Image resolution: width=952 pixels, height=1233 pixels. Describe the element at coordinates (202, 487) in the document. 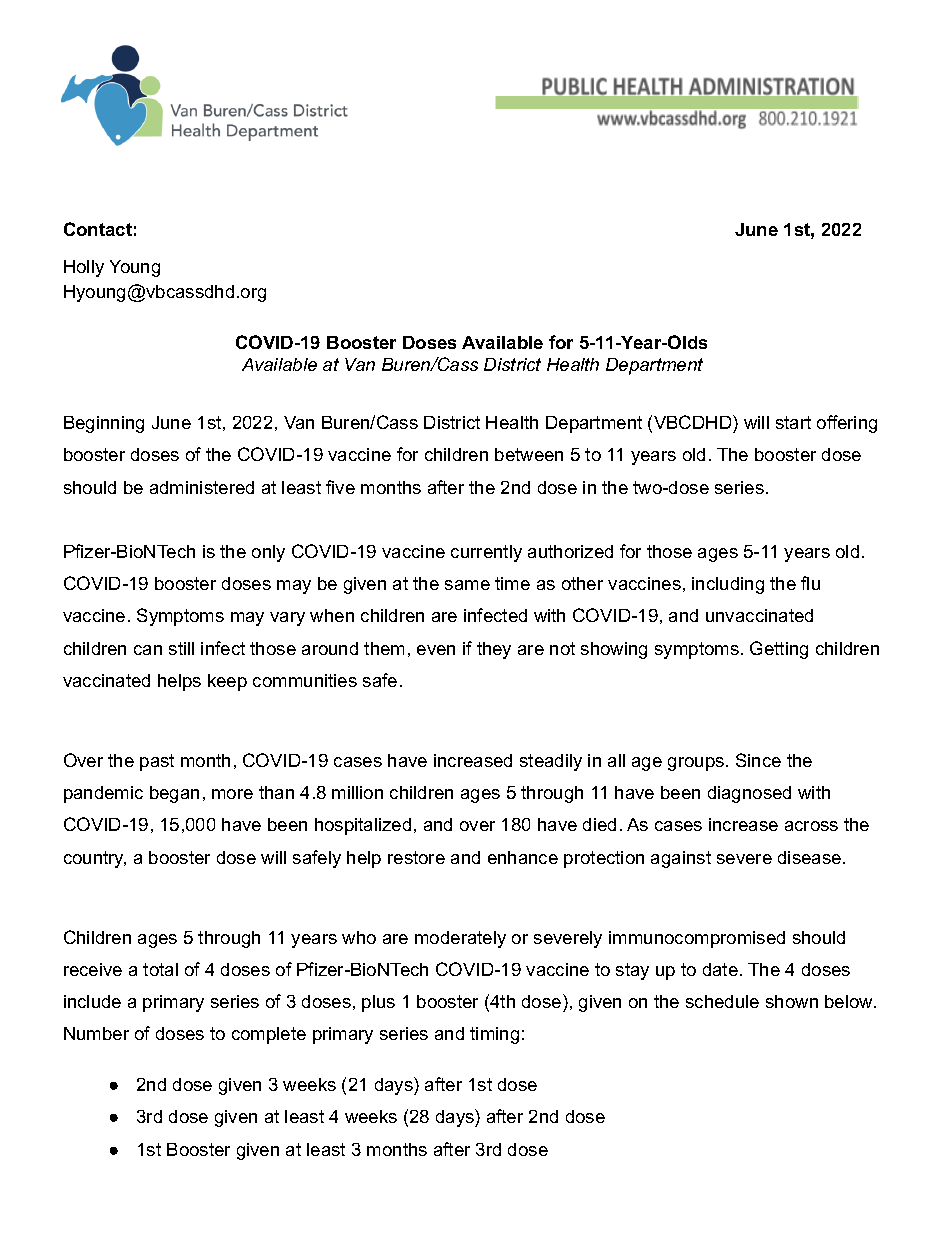

I see `administered` at that location.
